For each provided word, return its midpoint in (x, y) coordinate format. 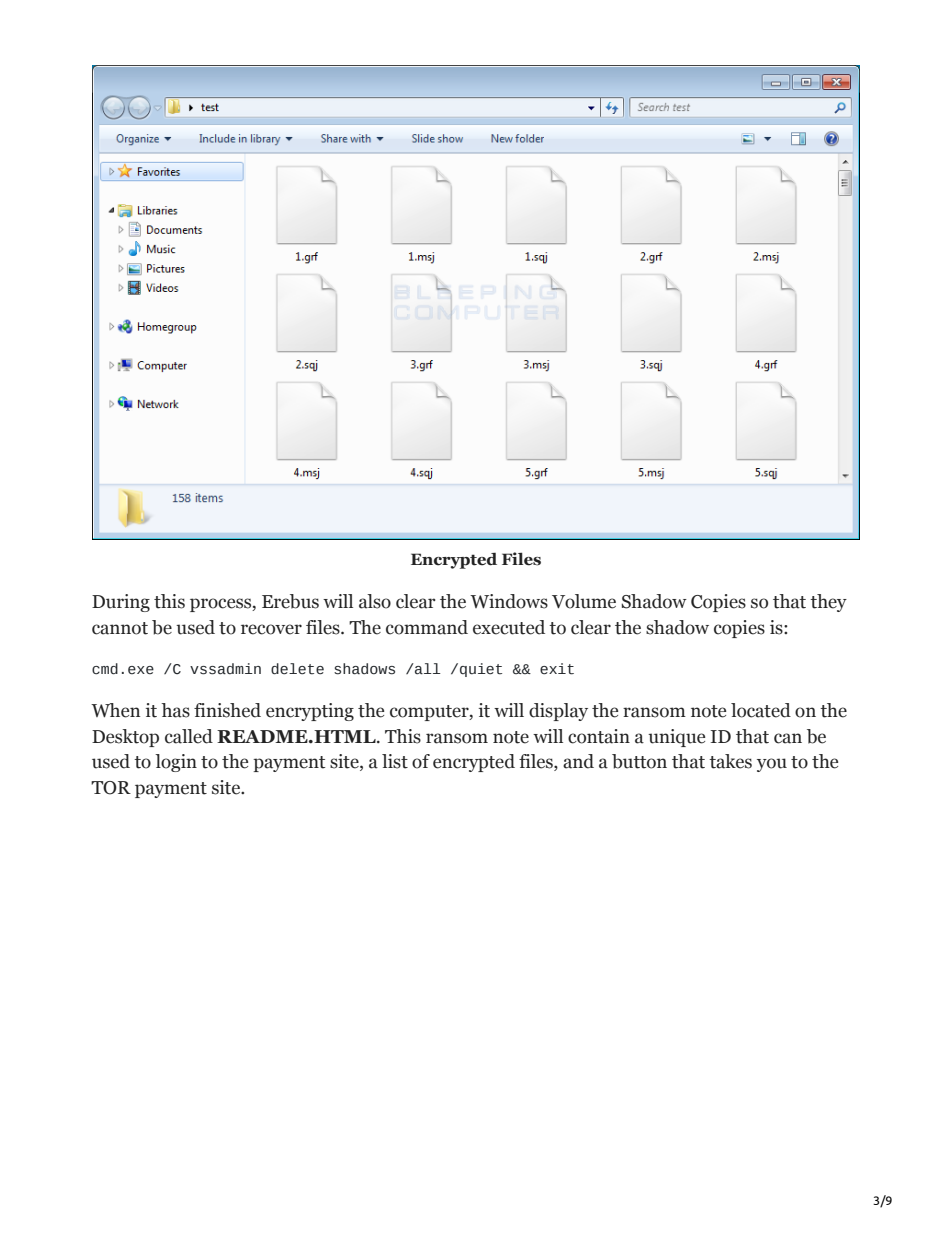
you (772, 765)
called (189, 736)
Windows (509, 601)
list (395, 761)
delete (297, 669)
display (558, 712)
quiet (481, 670)
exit (557, 669)
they (828, 603)
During (121, 603)
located (761, 710)
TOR (111, 788)
